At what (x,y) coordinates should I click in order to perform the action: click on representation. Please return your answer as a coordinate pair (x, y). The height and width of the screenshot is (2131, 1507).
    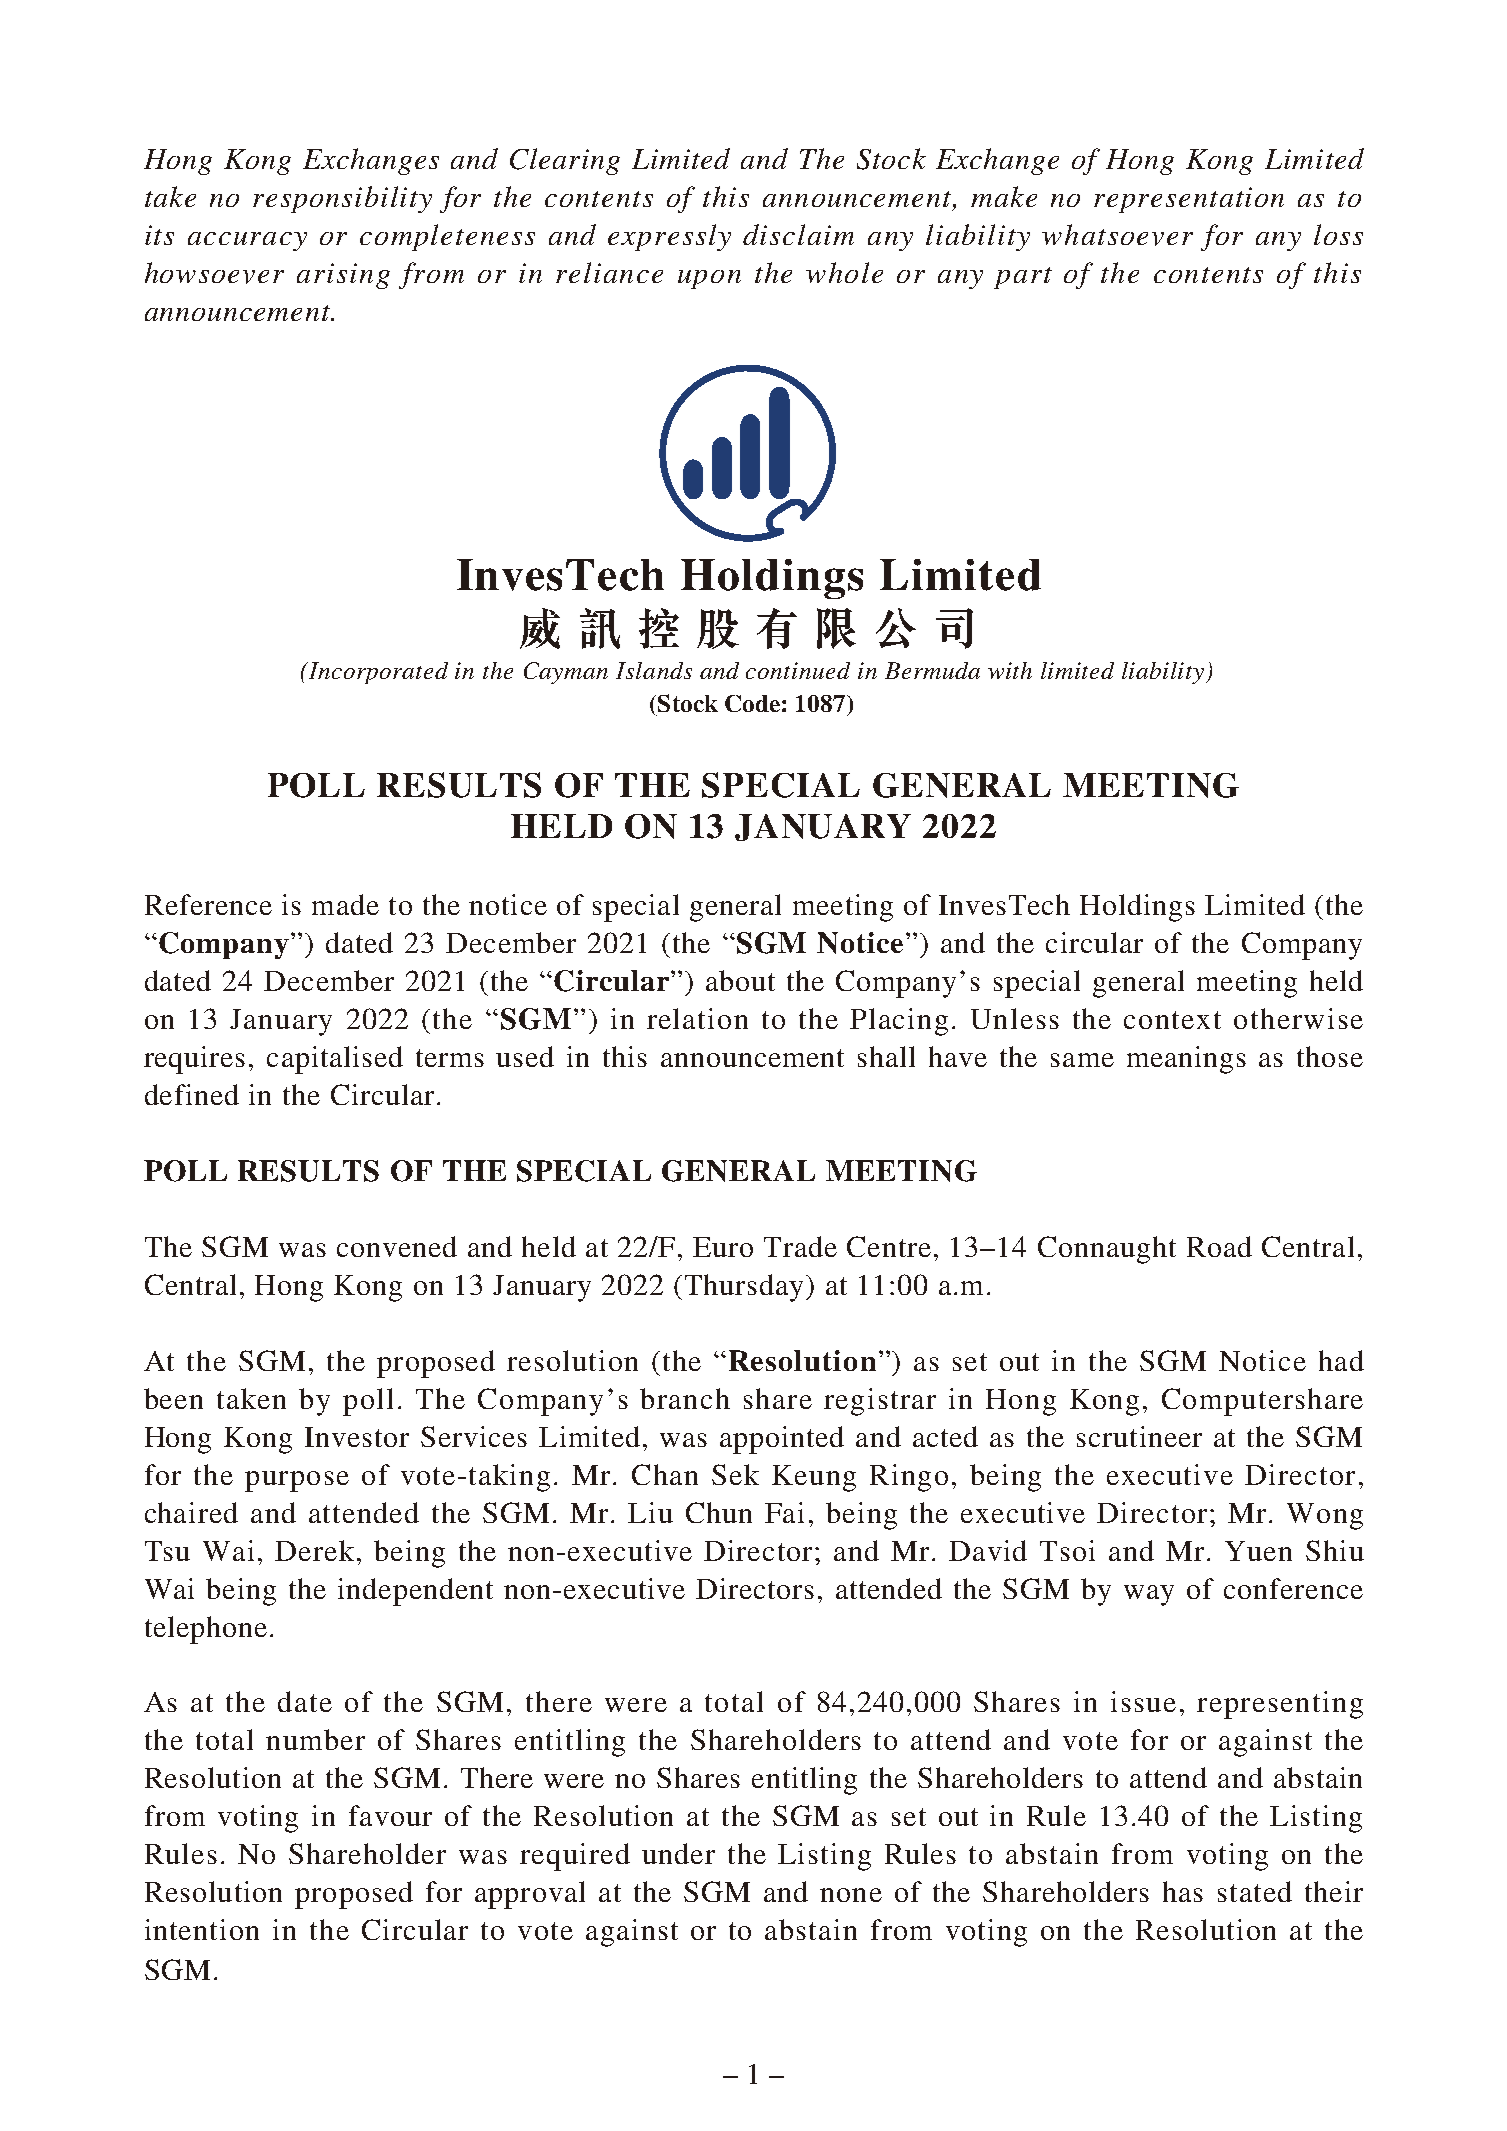
    Looking at the image, I should click on (1189, 200).
